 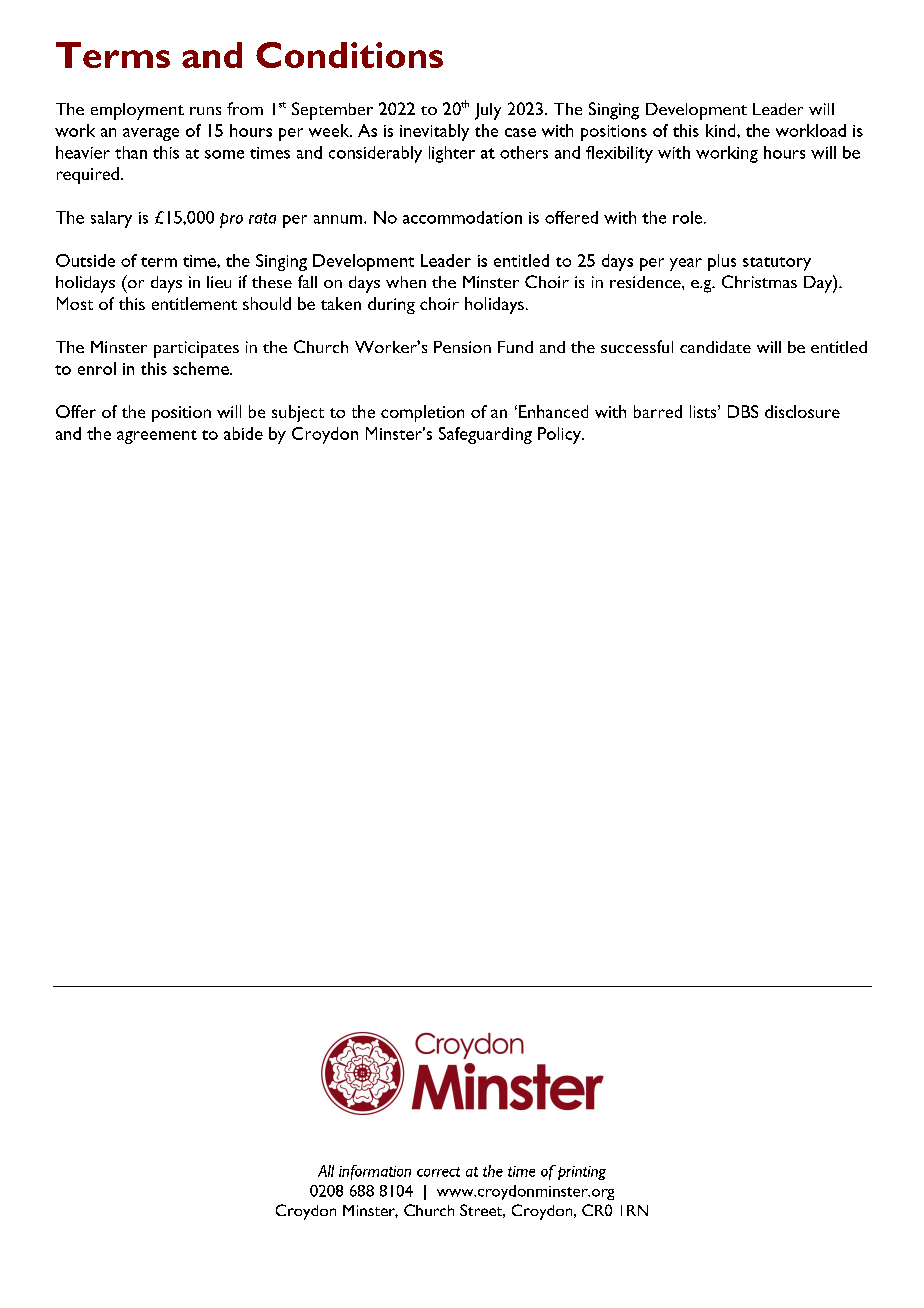 I want to click on abide, so click(x=243, y=433).
